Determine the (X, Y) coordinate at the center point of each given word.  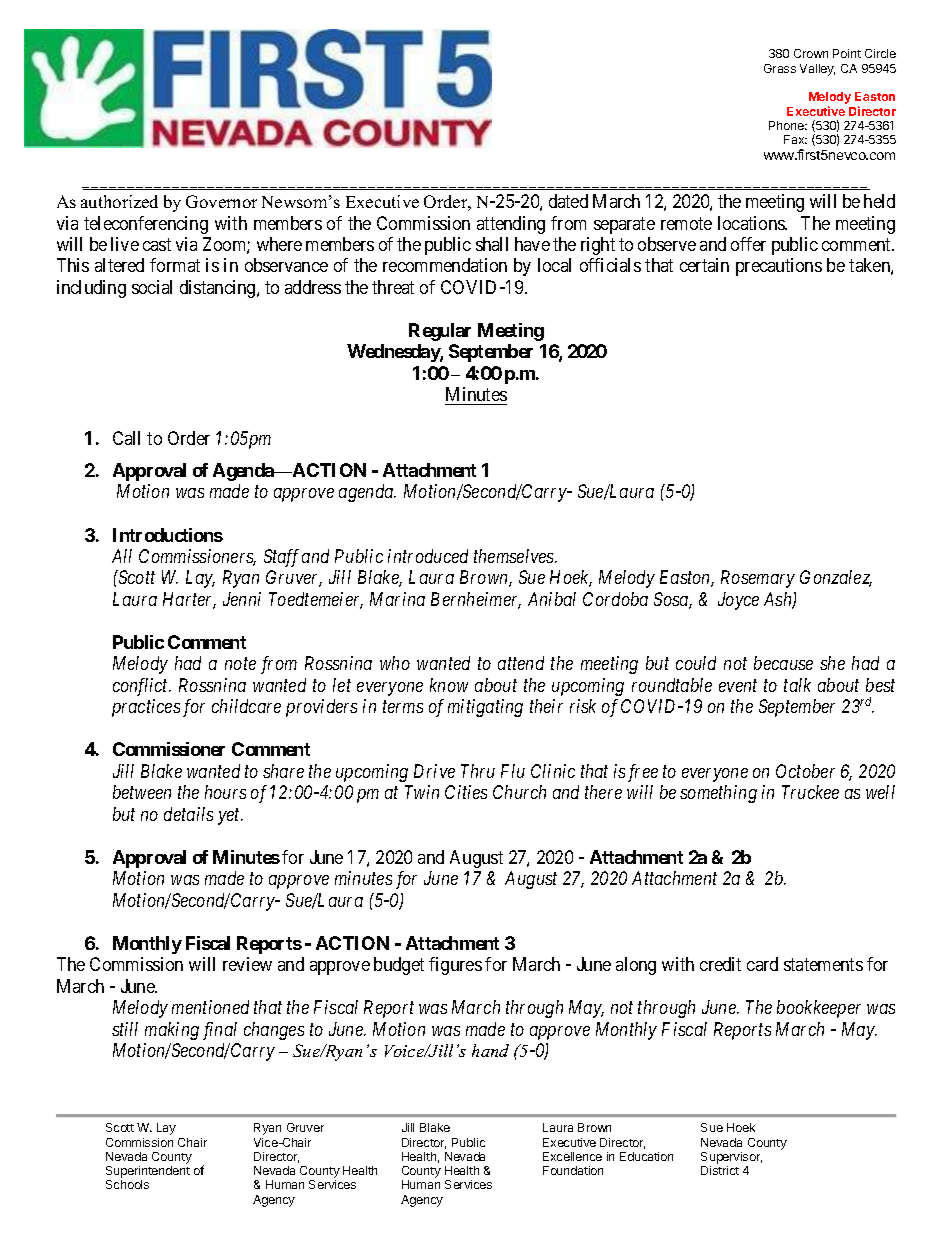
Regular (440, 332)
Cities (466, 792)
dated (568, 201)
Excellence (572, 1156)
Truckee (810, 792)
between (142, 792)
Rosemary (758, 579)
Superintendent (148, 1173)
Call (126, 438)
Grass (780, 68)
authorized (119, 201)
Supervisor (731, 1158)
